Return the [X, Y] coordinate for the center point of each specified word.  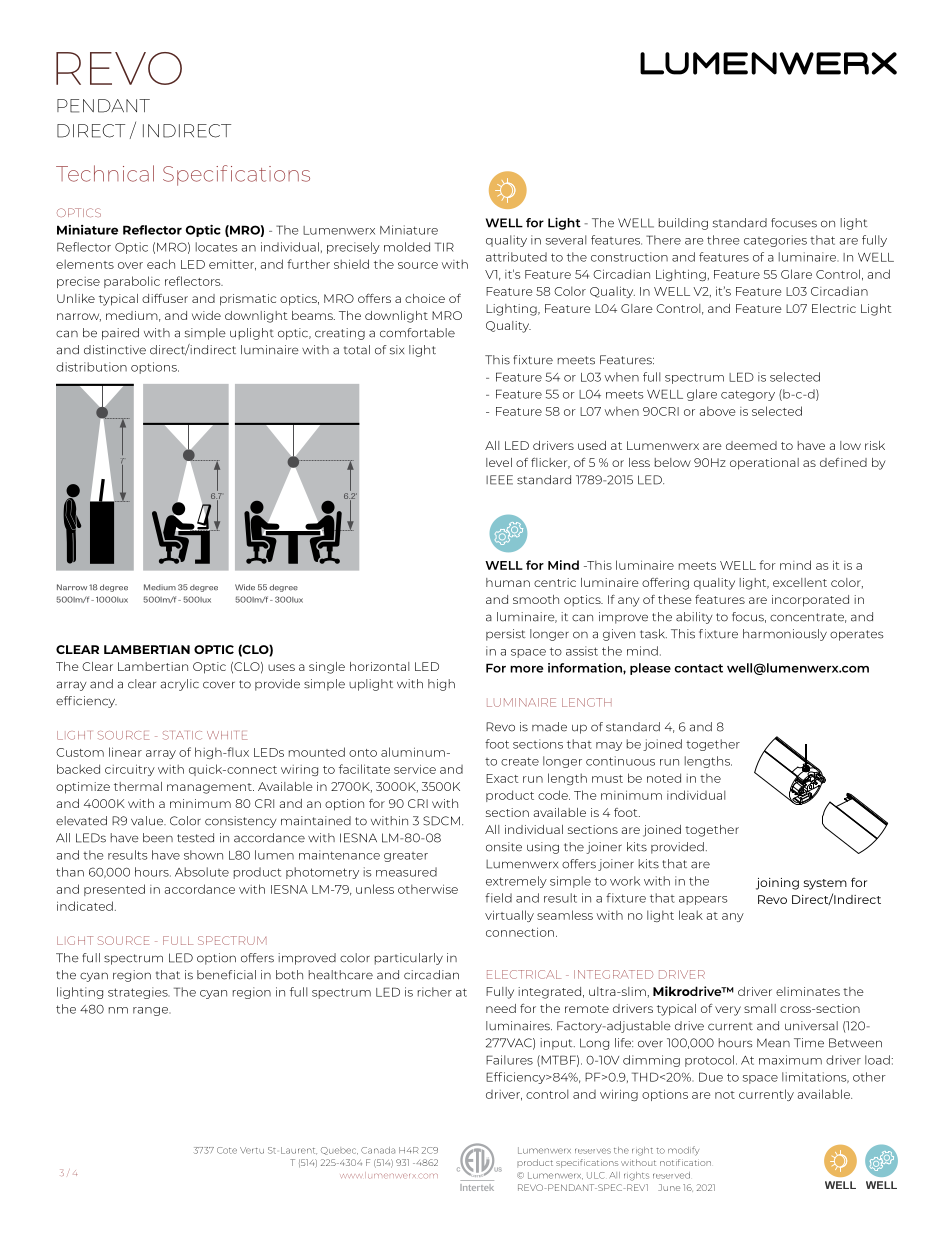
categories [775, 241]
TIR [444, 247]
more [526, 669]
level [499, 462]
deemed [751, 445]
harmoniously [785, 635]
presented [114, 890]
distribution [91, 367]
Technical [105, 173]
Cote [227, 1150]
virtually [509, 916]
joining [777, 884]
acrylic [179, 685]
